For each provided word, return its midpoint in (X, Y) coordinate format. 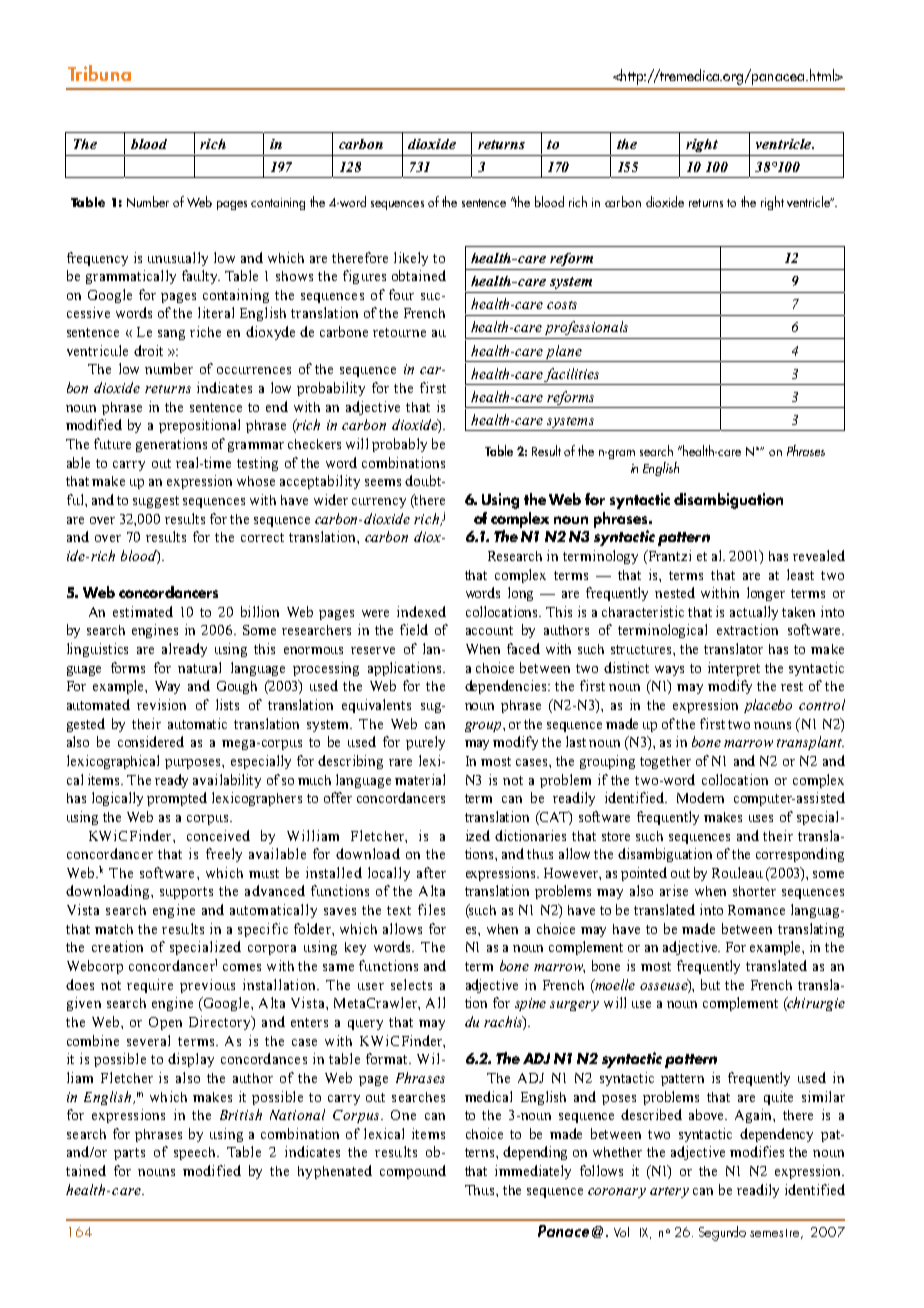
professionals (586, 328)
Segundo (722, 1233)
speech (196, 1153)
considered (151, 741)
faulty (201, 277)
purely (425, 743)
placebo (768, 706)
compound (413, 1172)
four (401, 294)
